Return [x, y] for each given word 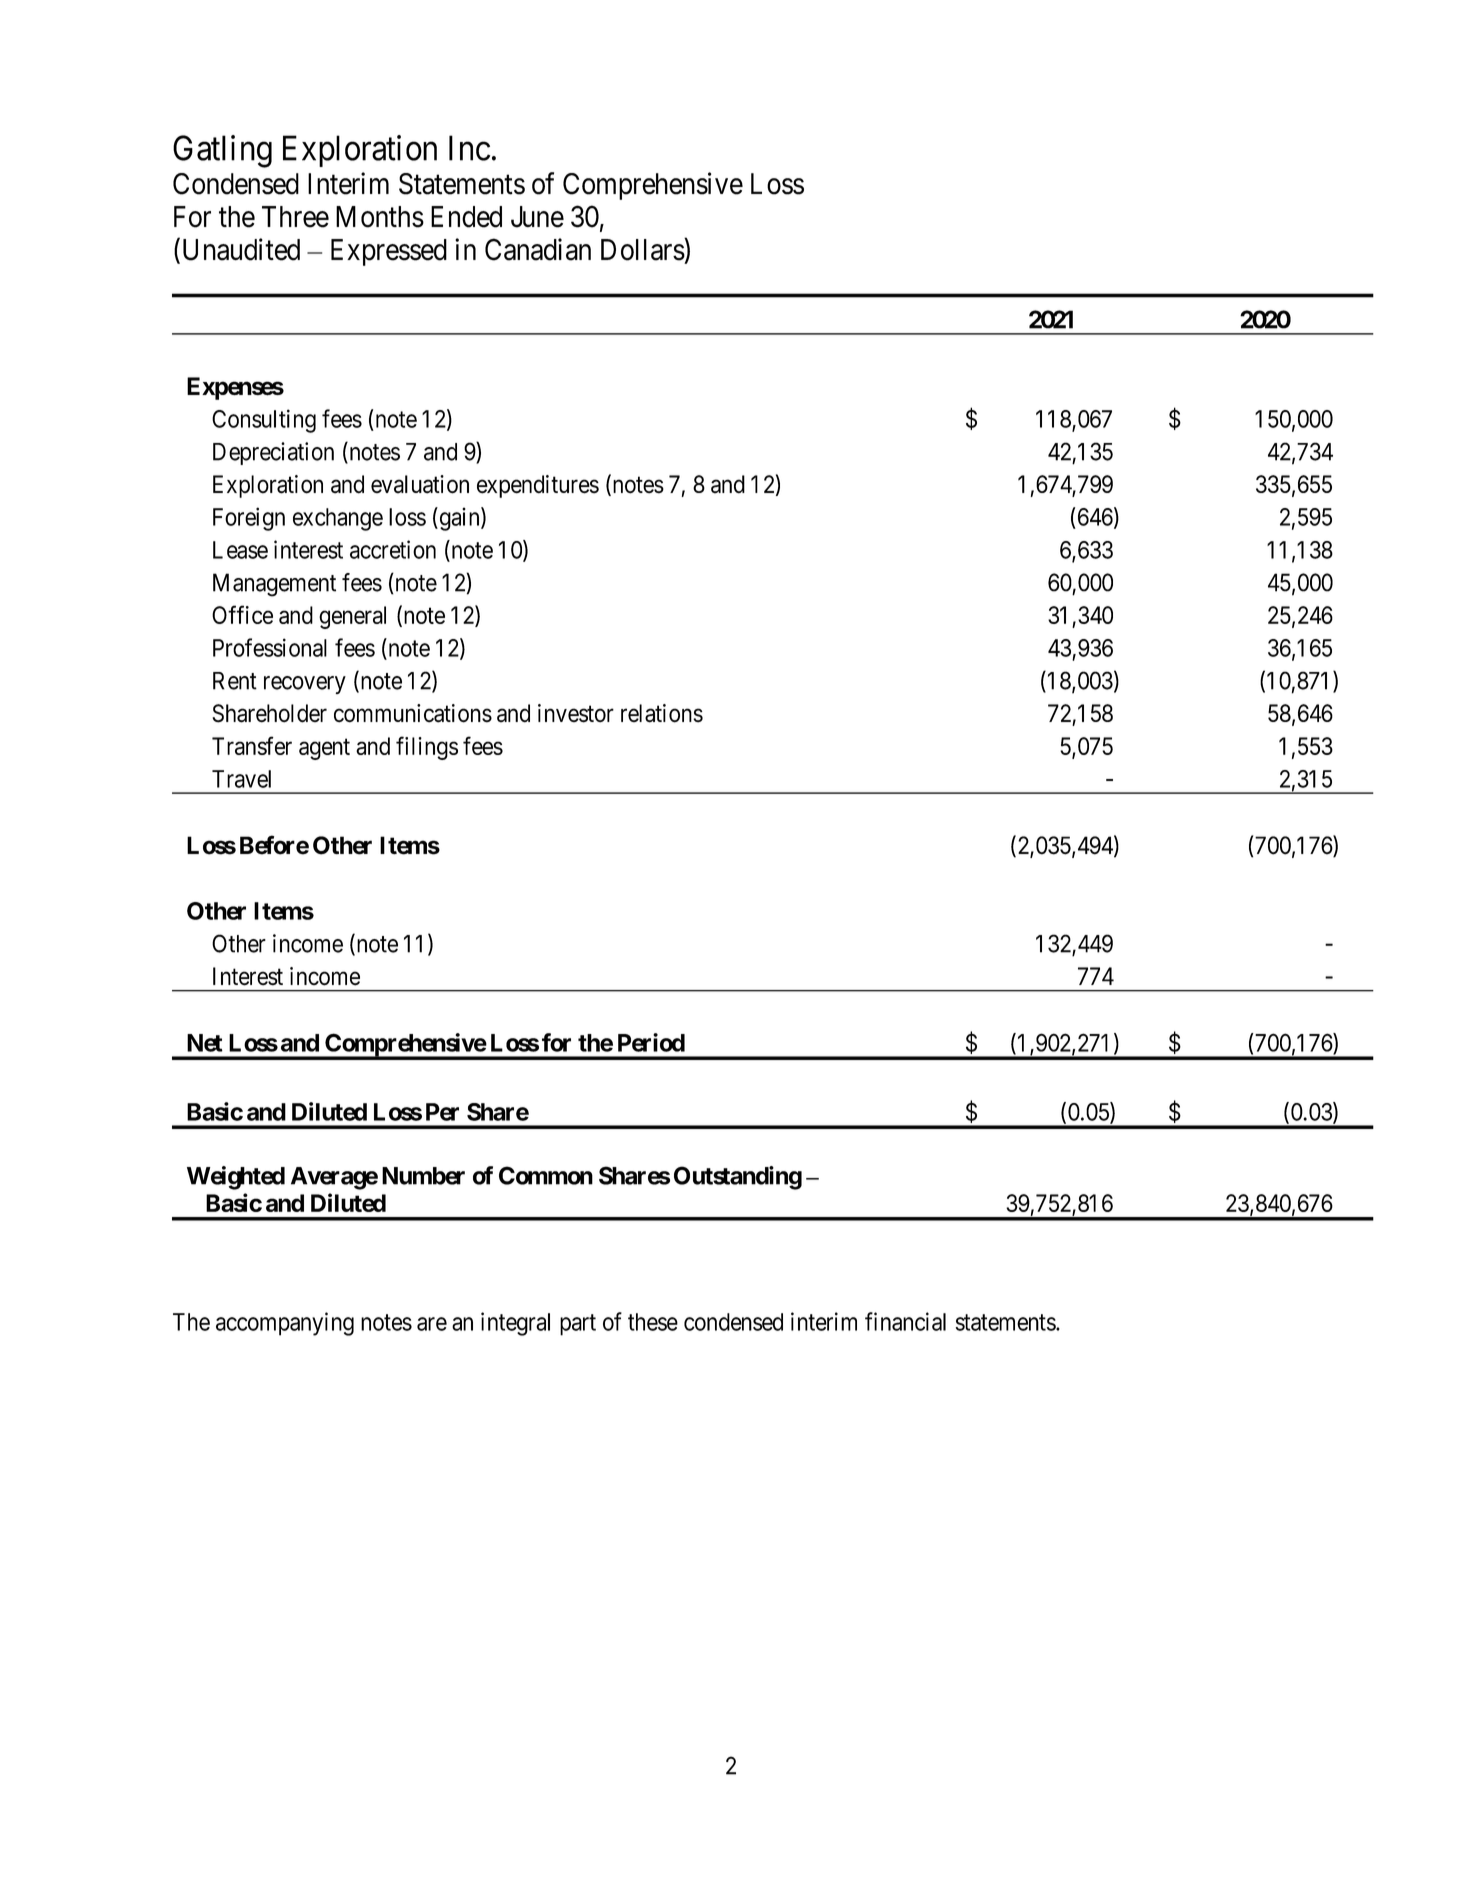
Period [651, 1042]
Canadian [538, 249]
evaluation [420, 484]
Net [205, 1043]
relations [662, 713]
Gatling [222, 151]
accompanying [285, 1324]
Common [546, 1175]
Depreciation [273, 453]
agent [324, 749]
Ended [466, 217]
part [578, 1325]
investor [576, 713]
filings [427, 748]
